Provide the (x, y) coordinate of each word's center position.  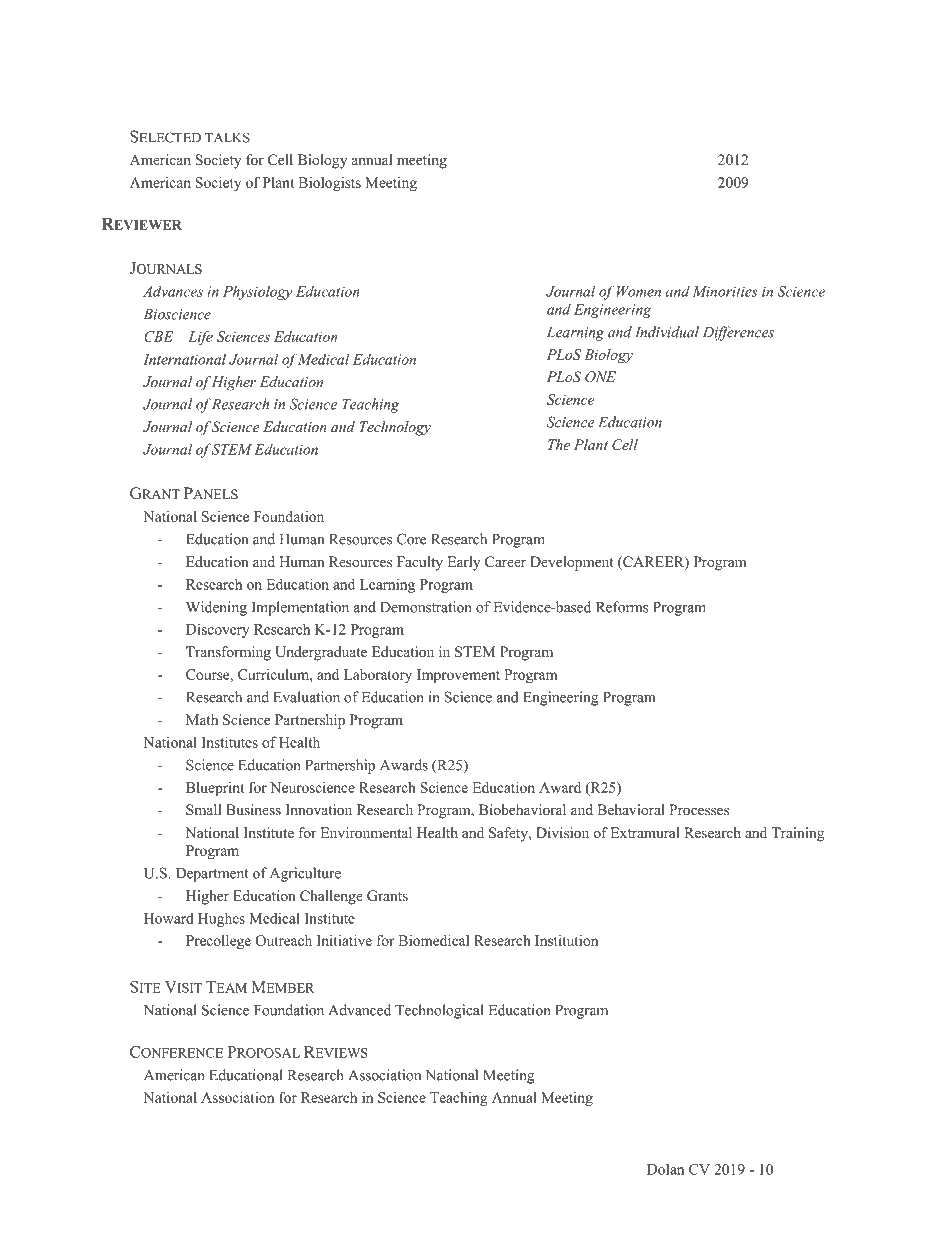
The (559, 444)
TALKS (227, 137)
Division (562, 832)
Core (411, 539)
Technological (439, 1011)
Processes (699, 809)
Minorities (725, 291)
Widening (216, 608)
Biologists (329, 184)
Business (253, 809)
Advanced (359, 1010)
